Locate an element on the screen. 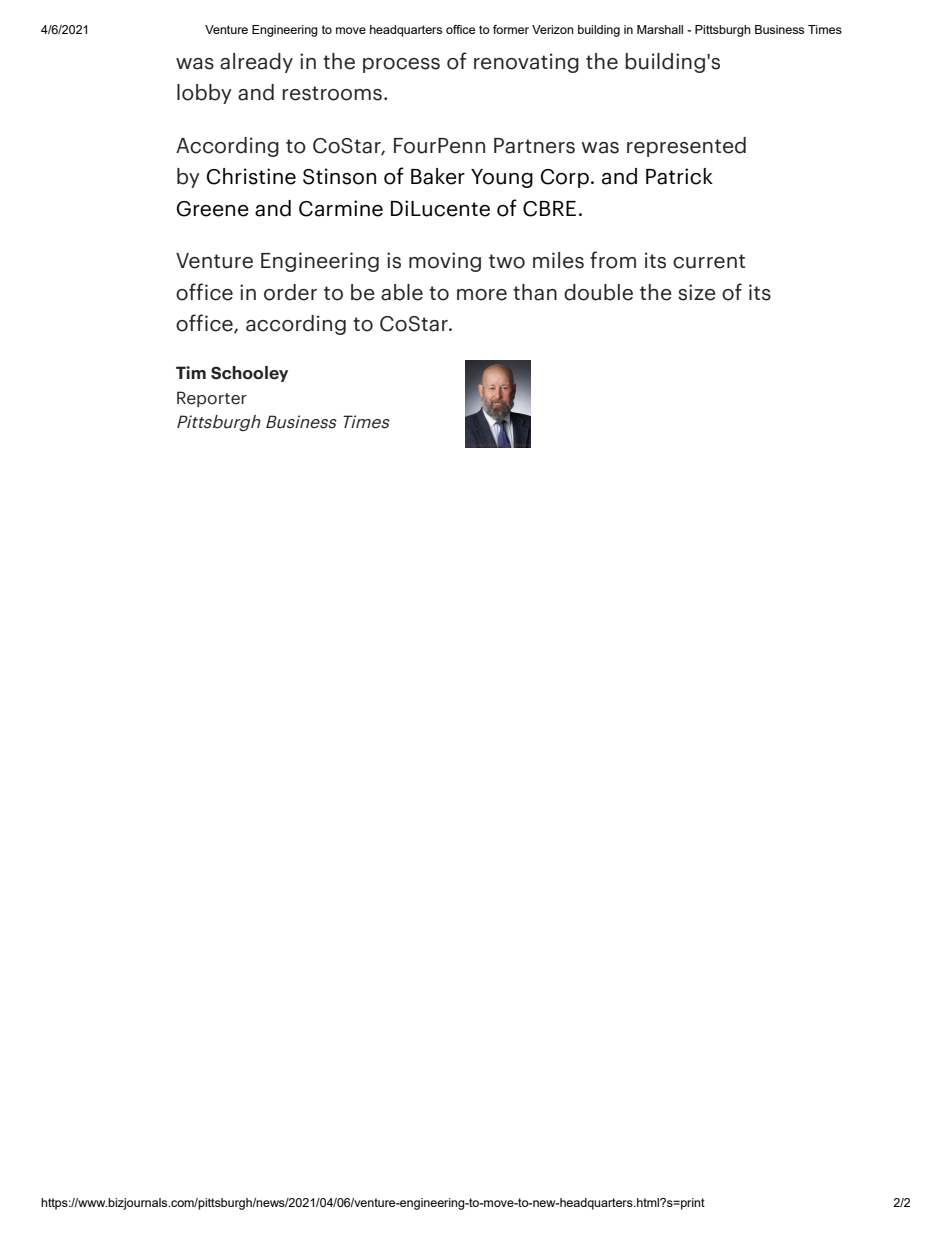  Patrick is located at coordinates (679, 176).
